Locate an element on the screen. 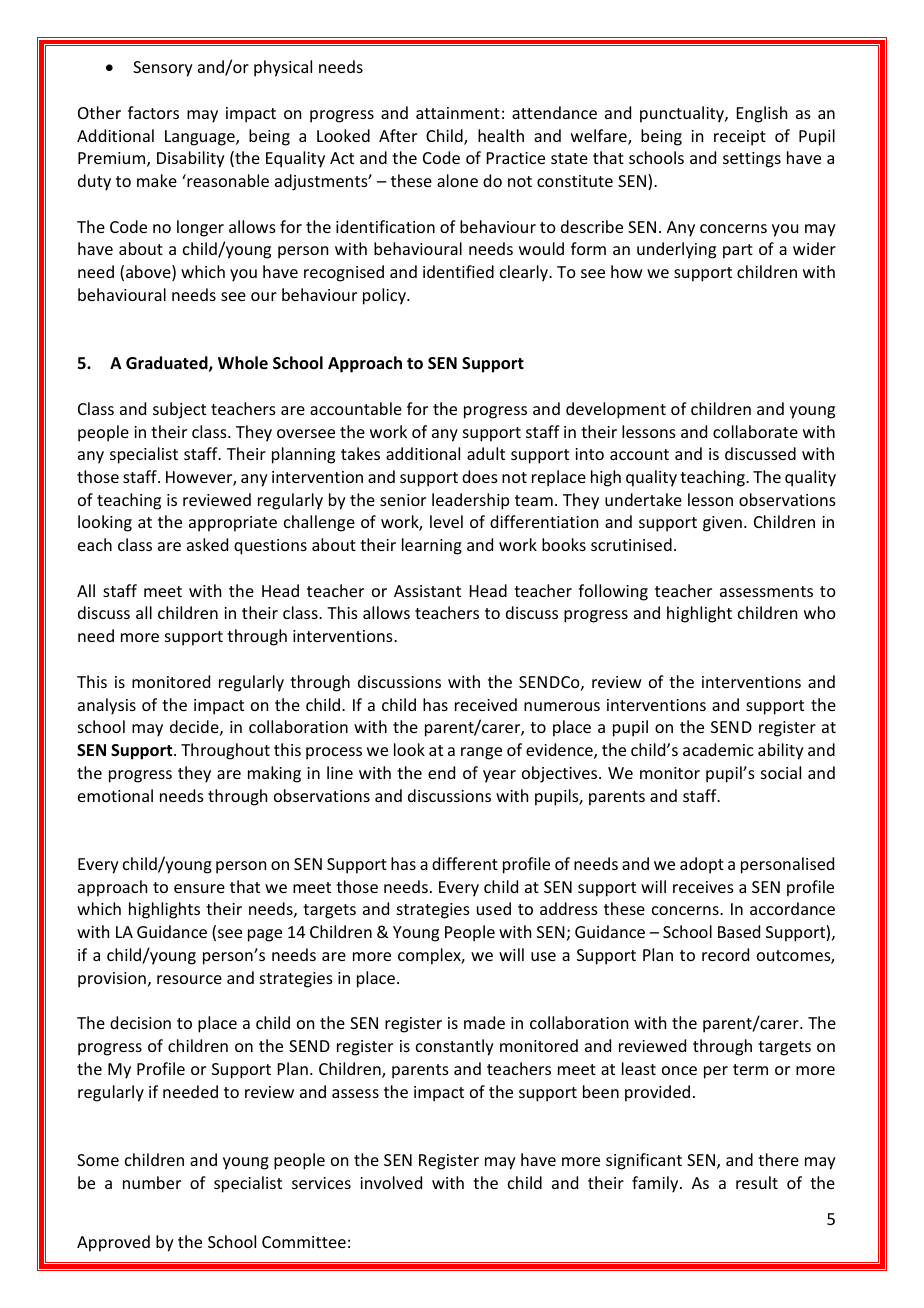 The width and height of the screenshot is (924, 1308). received is located at coordinates (486, 704).
